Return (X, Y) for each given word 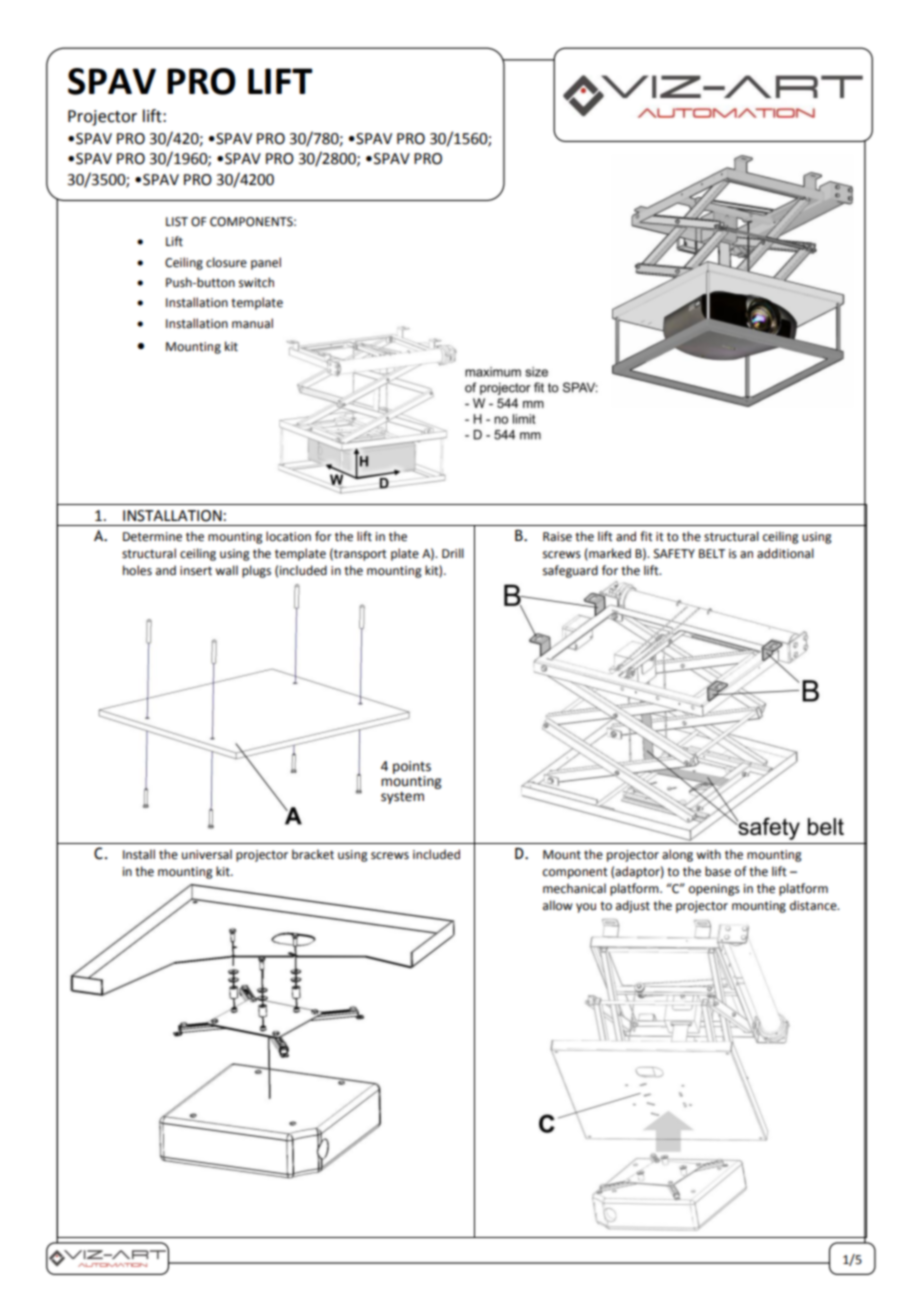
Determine (152, 537)
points (412, 767)
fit (646, 536)
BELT (712, 553)
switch (256, 282)
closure (226, 262)
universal (207, 854)
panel (266, 263)
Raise (557, 537)
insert (196, 571)
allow (557, 905)
